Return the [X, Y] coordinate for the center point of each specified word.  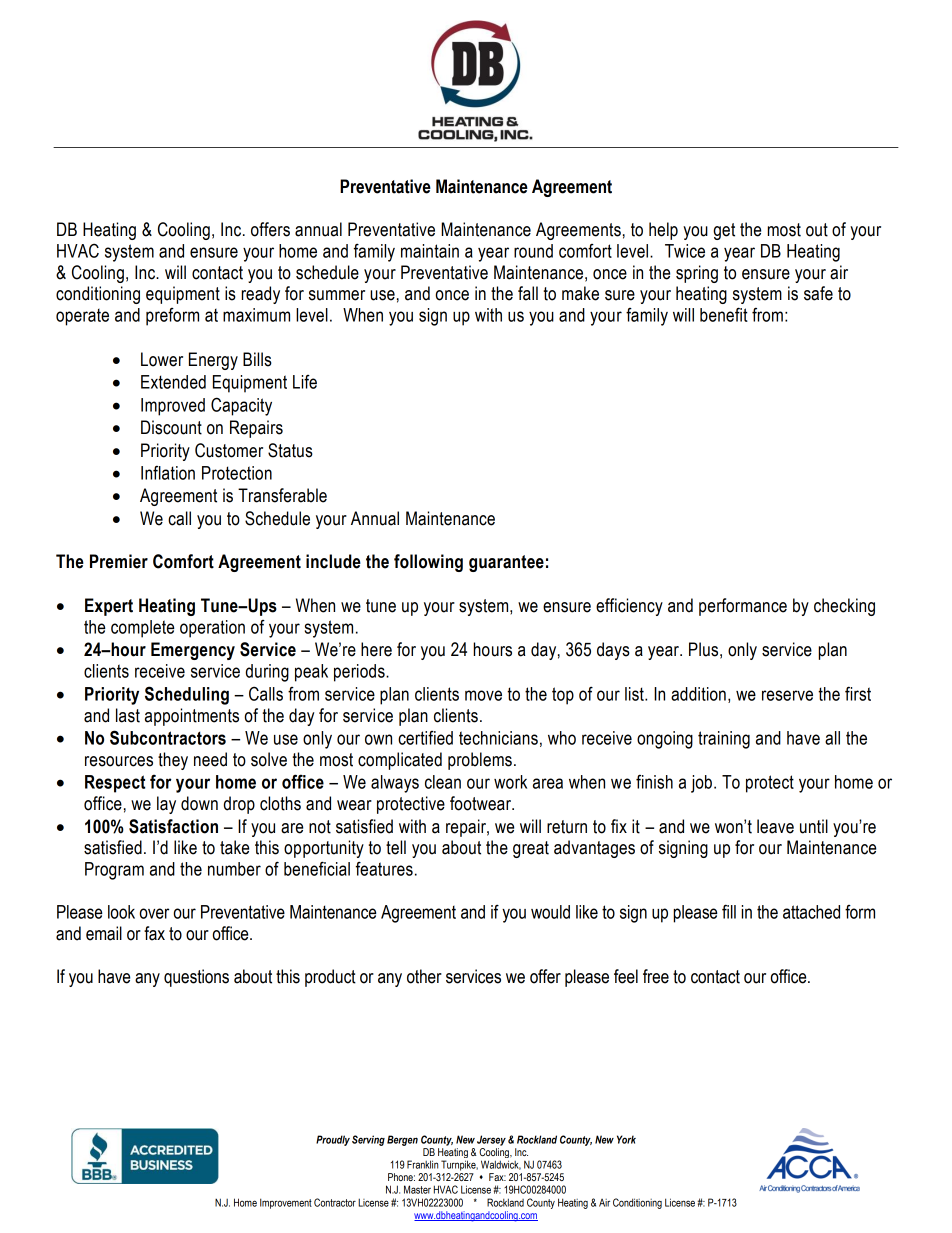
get [724, 231]
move [483, 695]
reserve [787, 695]
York [626, 1139]
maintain [430, 251]
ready [260, 295]
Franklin [422, 1164]
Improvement [286, 1203]
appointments [192, 717]
